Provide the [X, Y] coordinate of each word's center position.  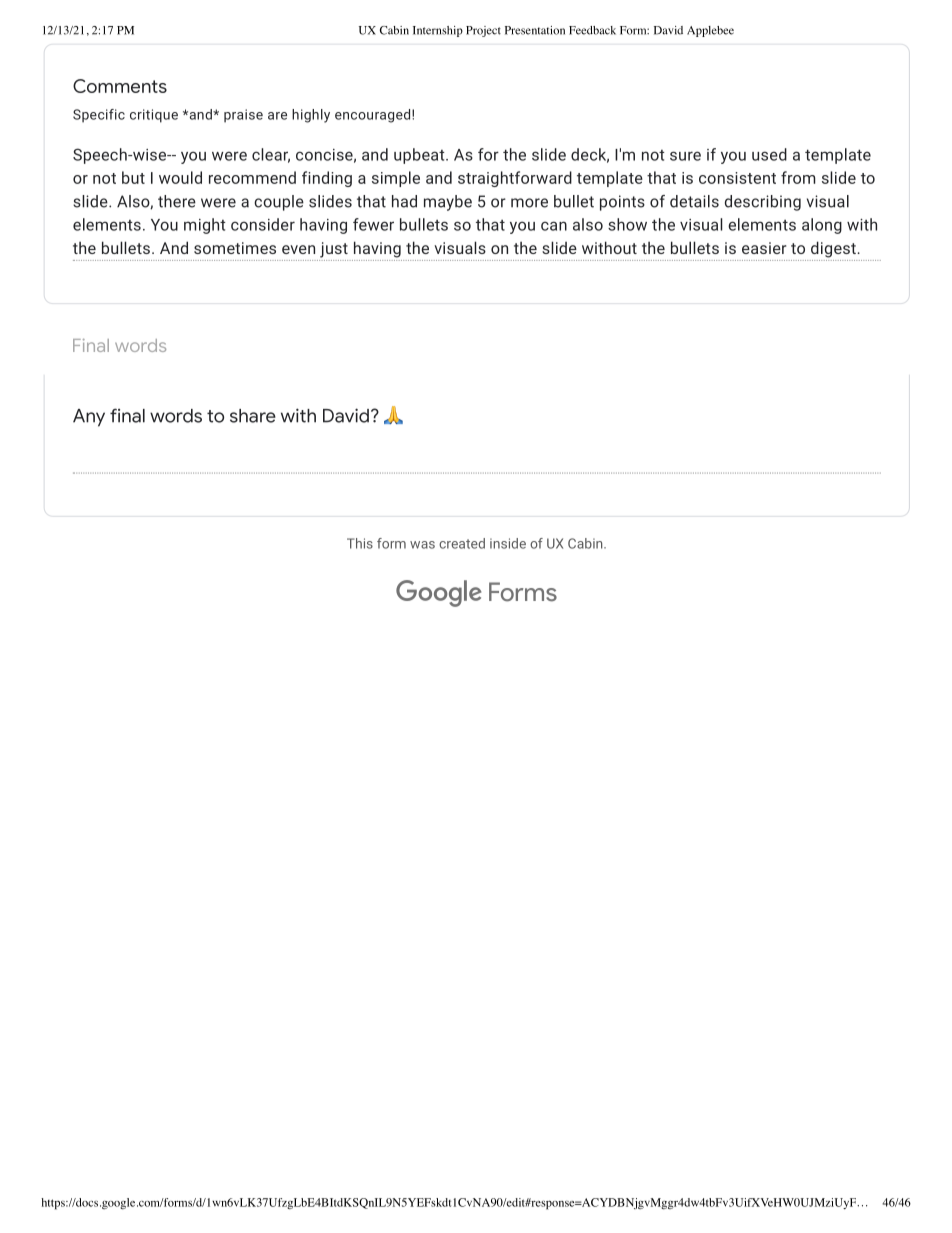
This [360, 543]
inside [508, 543]
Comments [120, 86]
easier [764, 248]
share [253, 416]
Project [483, 31]
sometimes [235, 248]
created [462, 543]
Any [89, 418]
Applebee [710, 31]
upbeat [420, 156]
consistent [737, 178]
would [180, 177]
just [334, 250]
